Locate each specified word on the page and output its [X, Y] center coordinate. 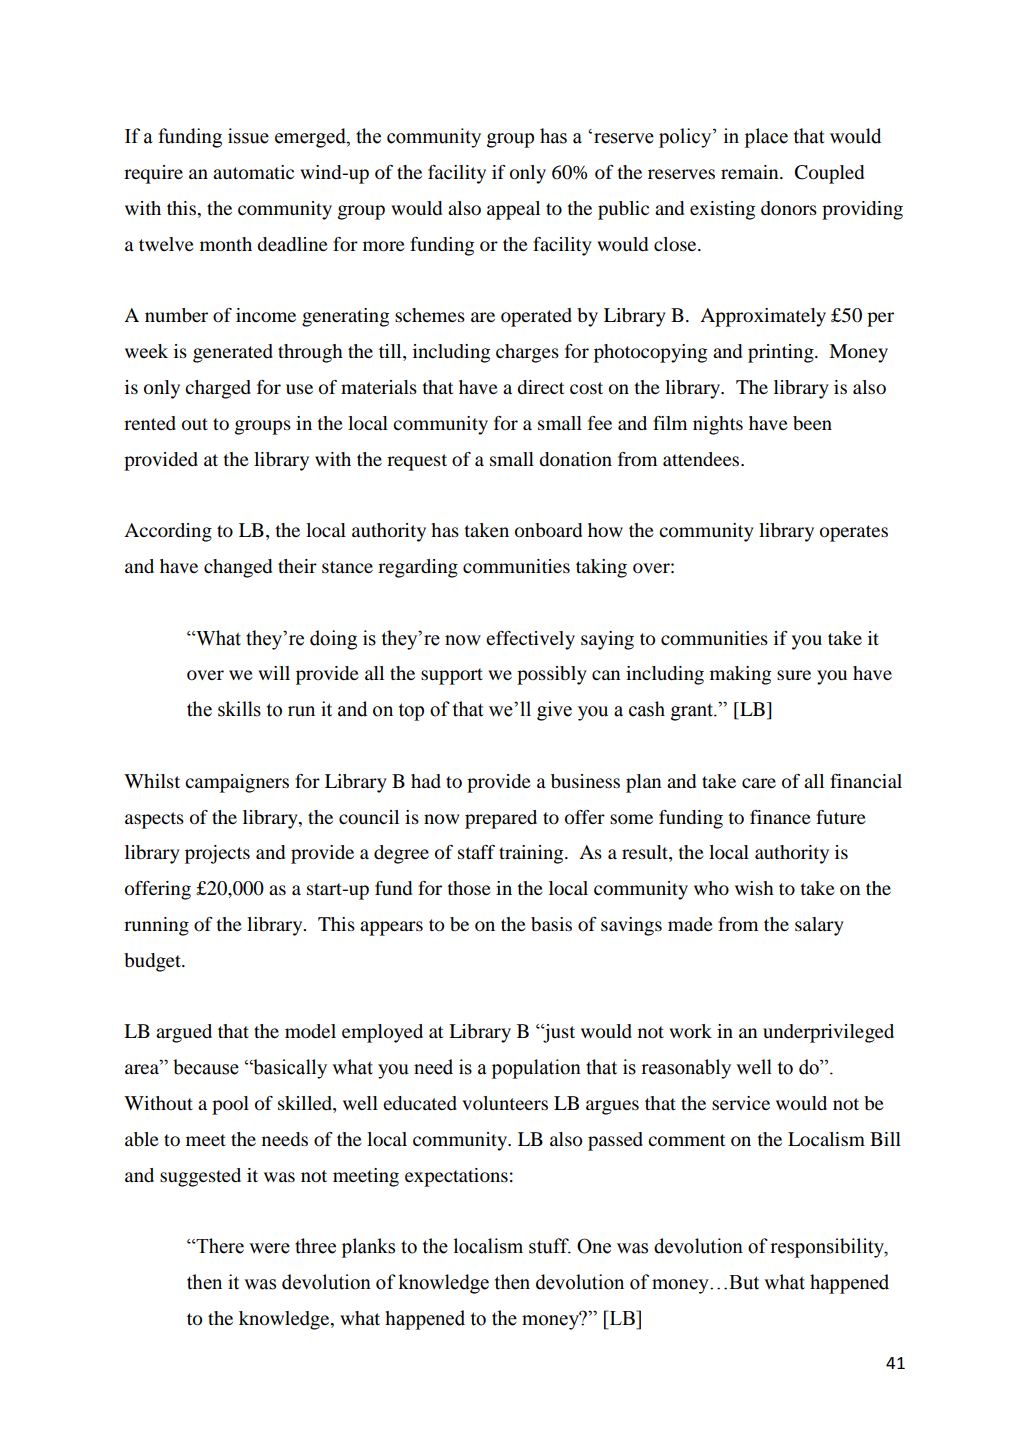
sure [794, 675]
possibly [552, 675]
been [812, 423]
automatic [253, 172]
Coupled [829, 174]
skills [239, 709]
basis [551, 924]
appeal [513, 210]
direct [540, 387]
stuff [550, 1246]
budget [153, 962]
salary [819, 926]
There [219, 1246]
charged [218, 389]
